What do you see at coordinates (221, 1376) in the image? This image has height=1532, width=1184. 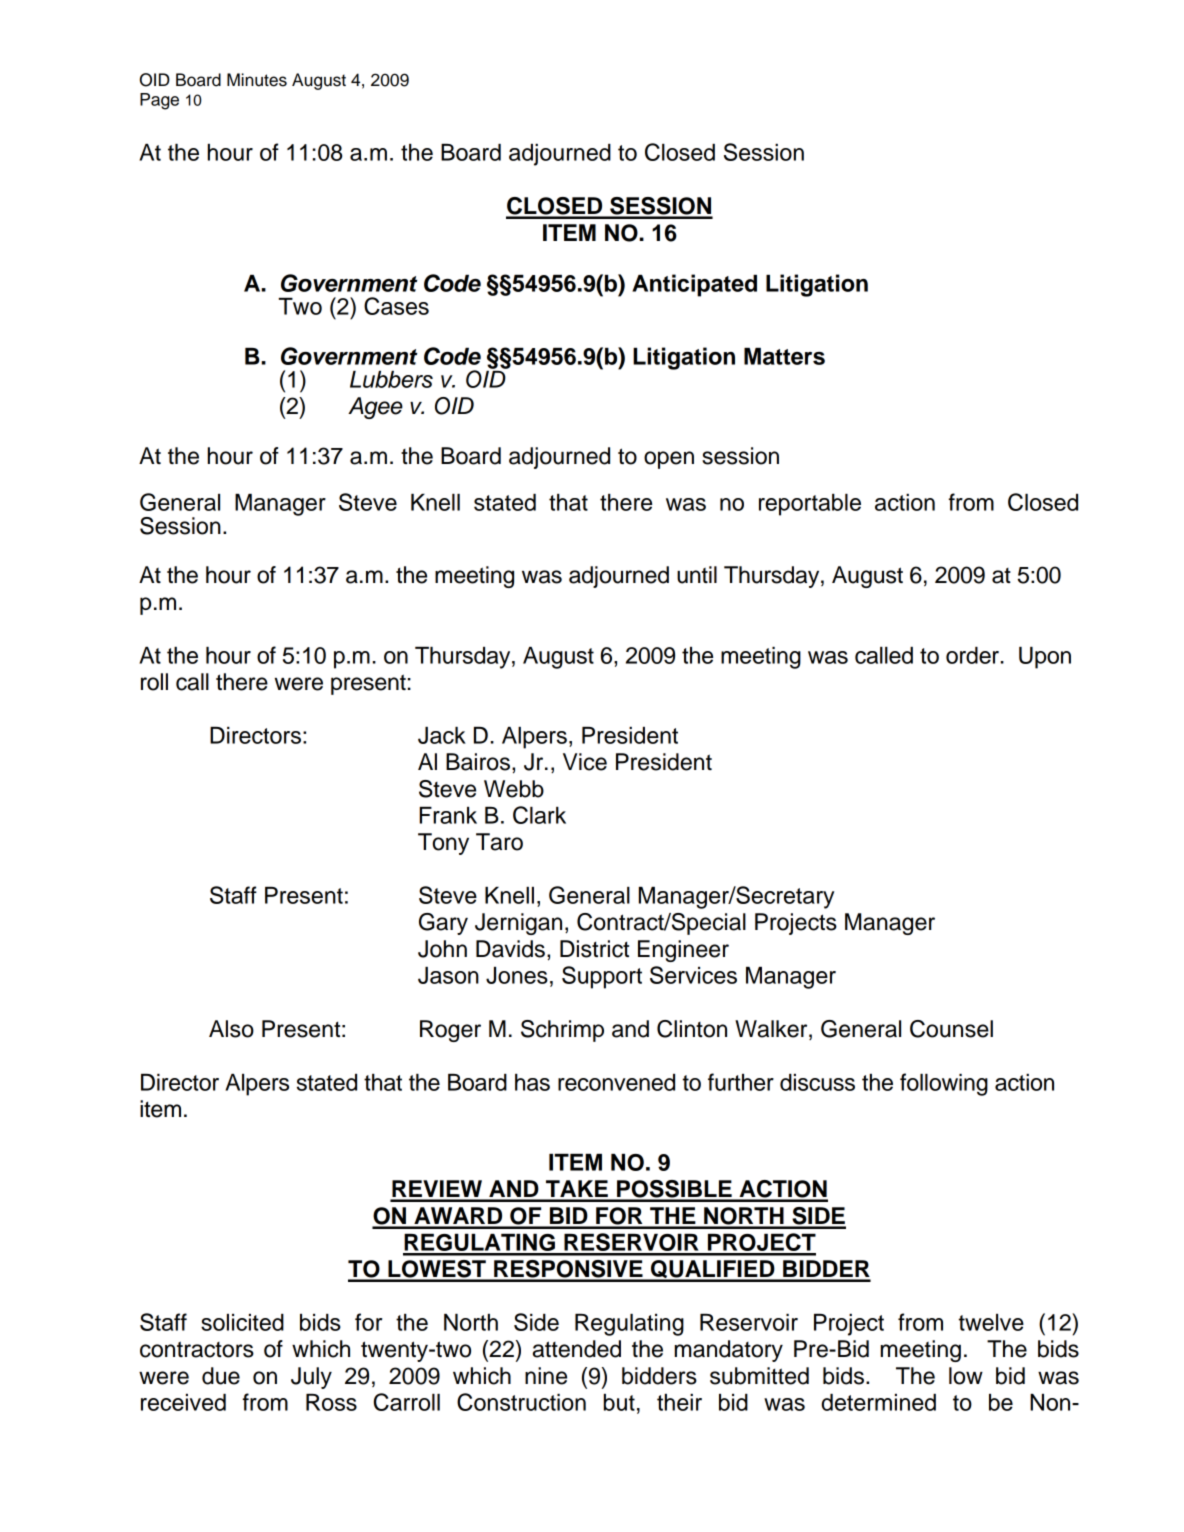 I see `due` at bounding box center [221, 1376].
